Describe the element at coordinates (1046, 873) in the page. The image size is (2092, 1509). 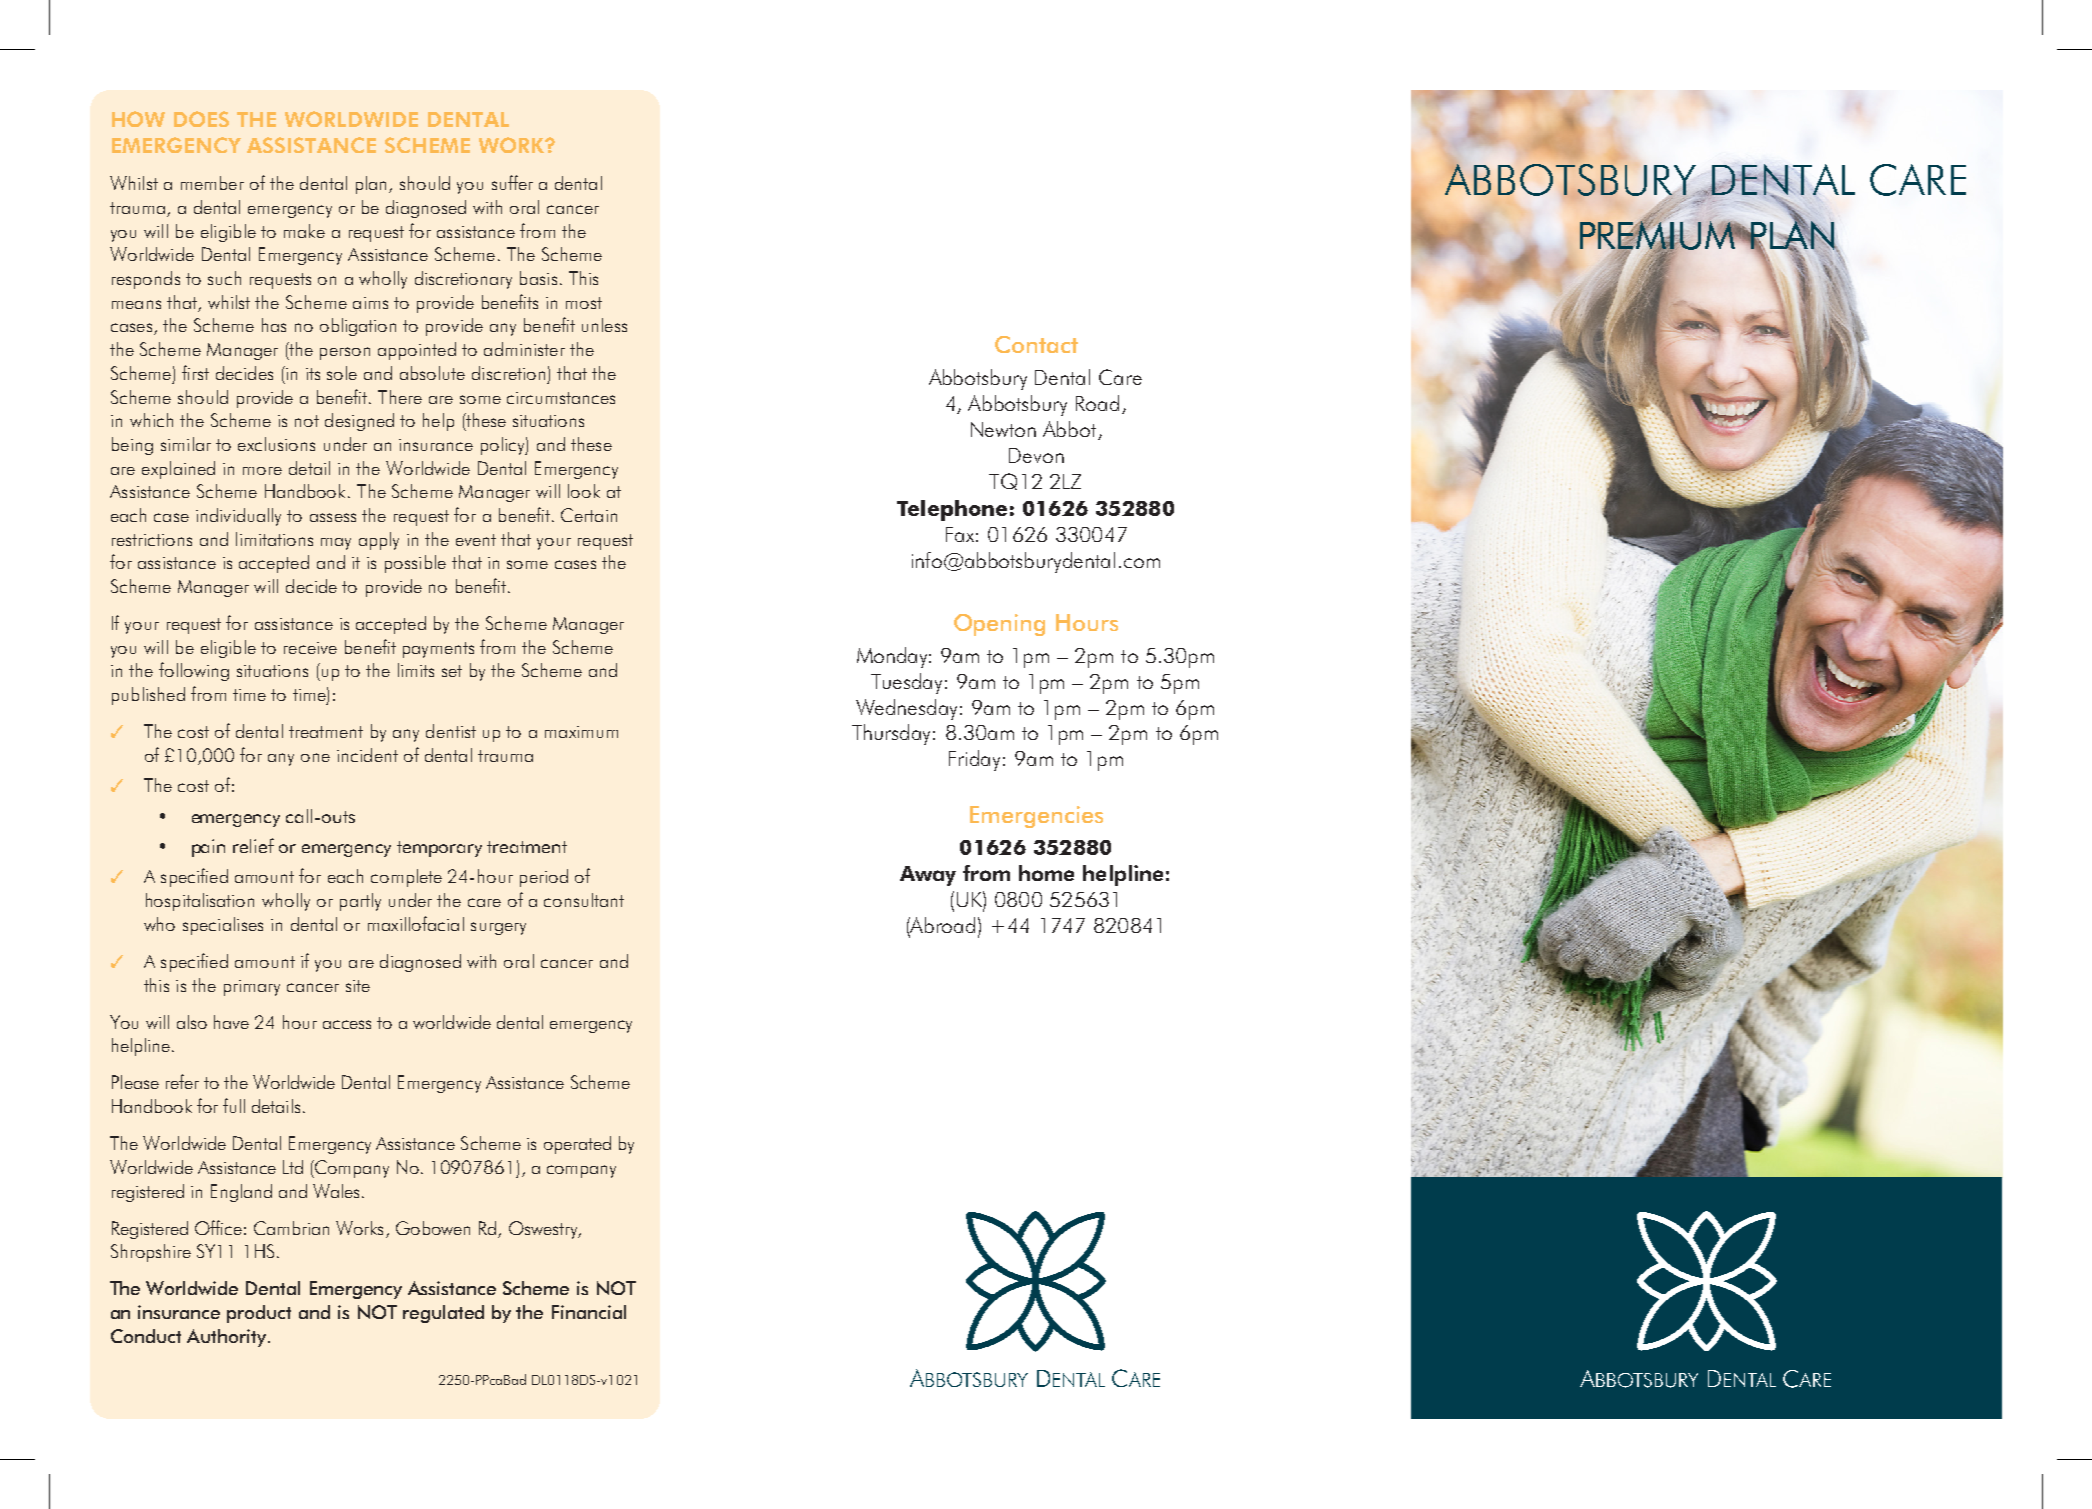
I see `home` at that location.
